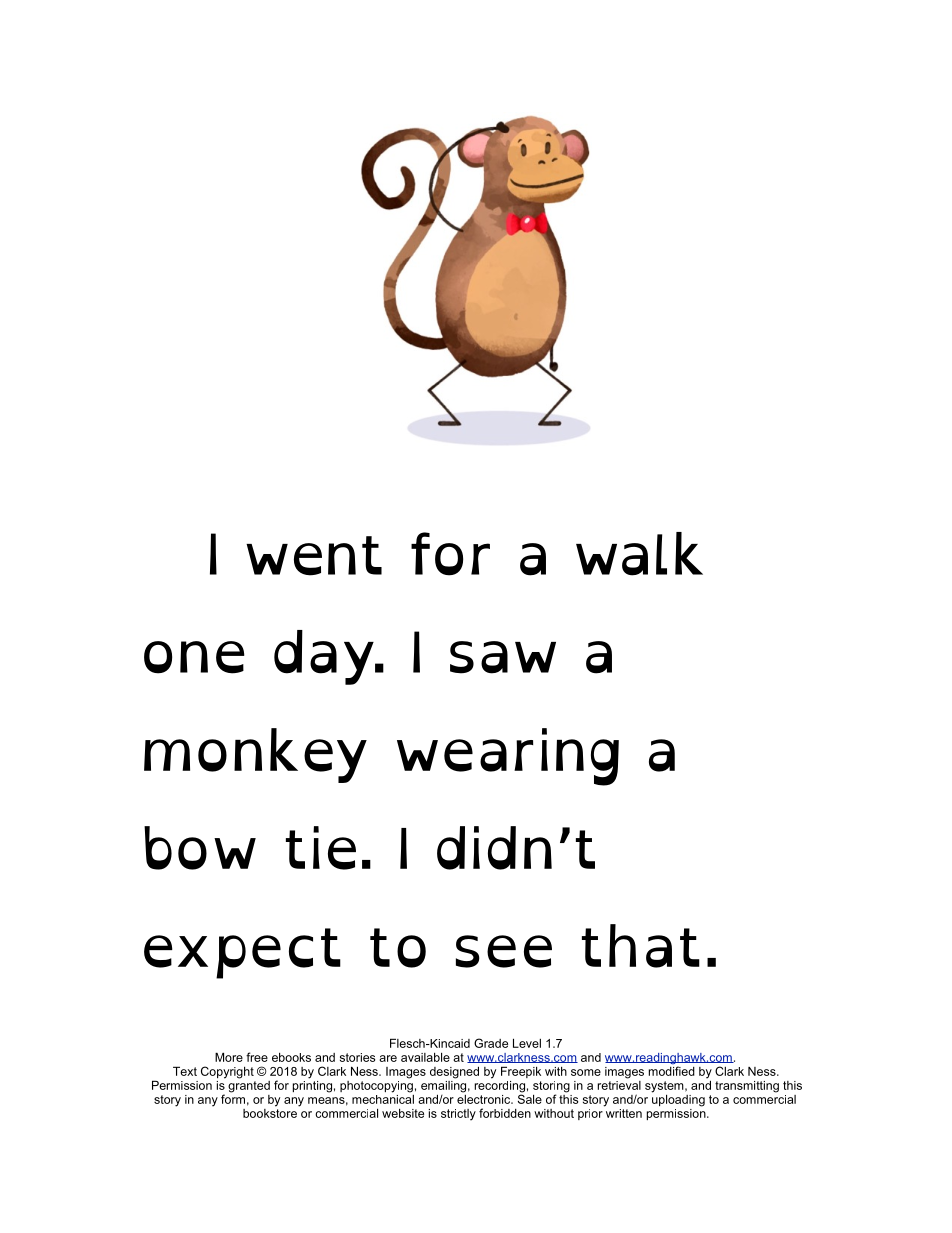 The image size is (952, 1233). I want to click on granted, so click(249, 1085).
